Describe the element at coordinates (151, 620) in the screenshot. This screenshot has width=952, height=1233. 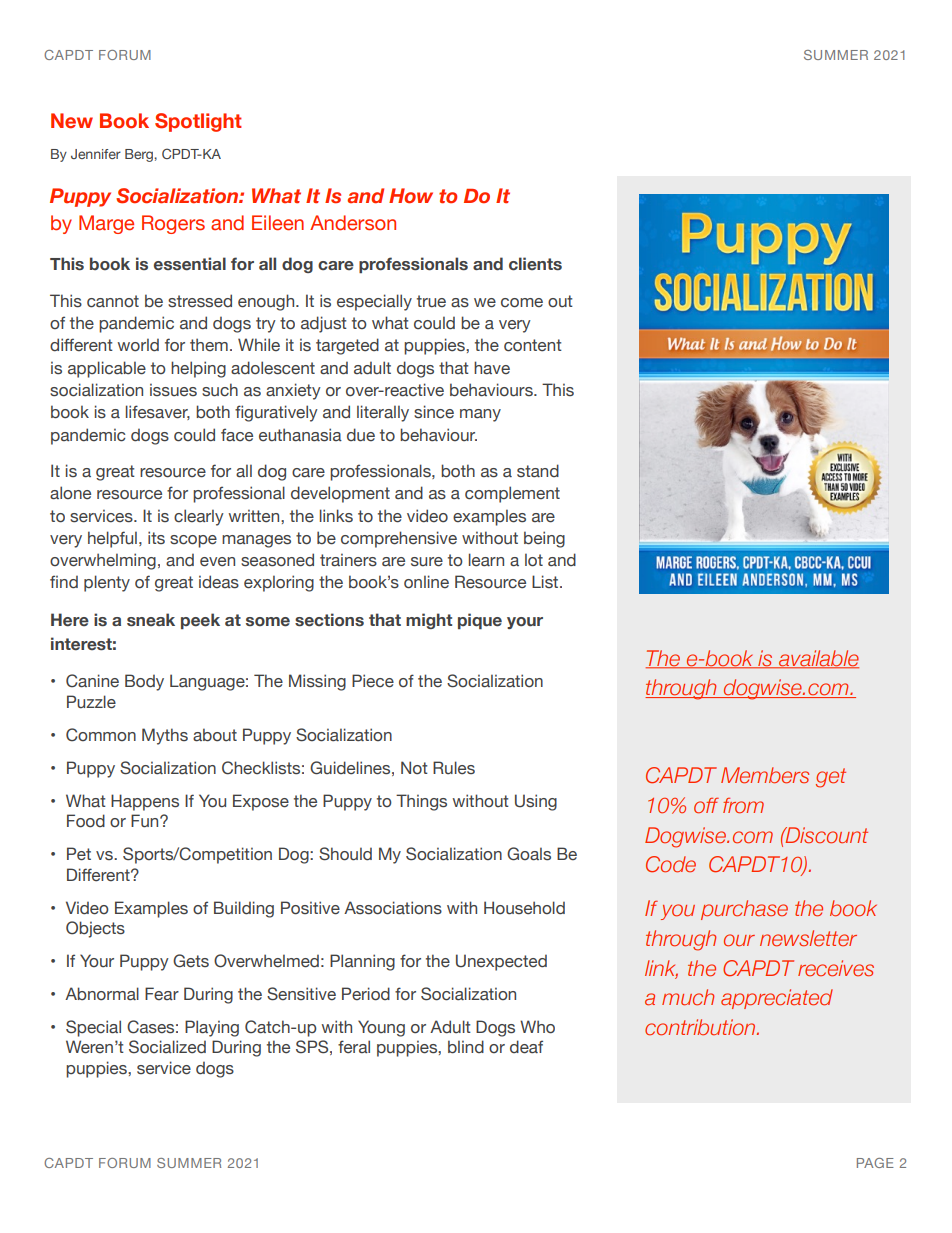
I see `sneak` at that location.
